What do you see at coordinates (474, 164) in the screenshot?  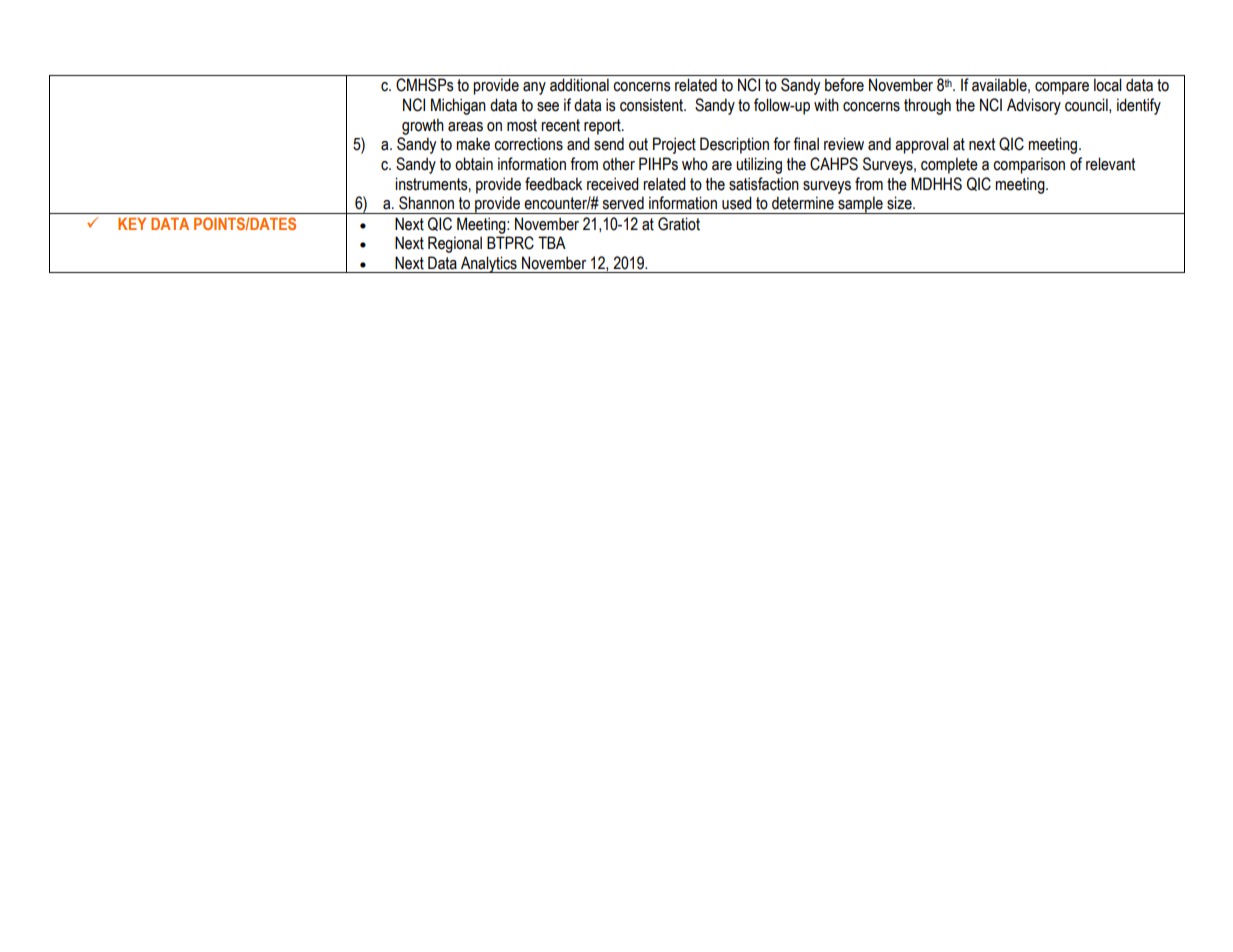 I see `obtain` at bounding box center [474, 164].
